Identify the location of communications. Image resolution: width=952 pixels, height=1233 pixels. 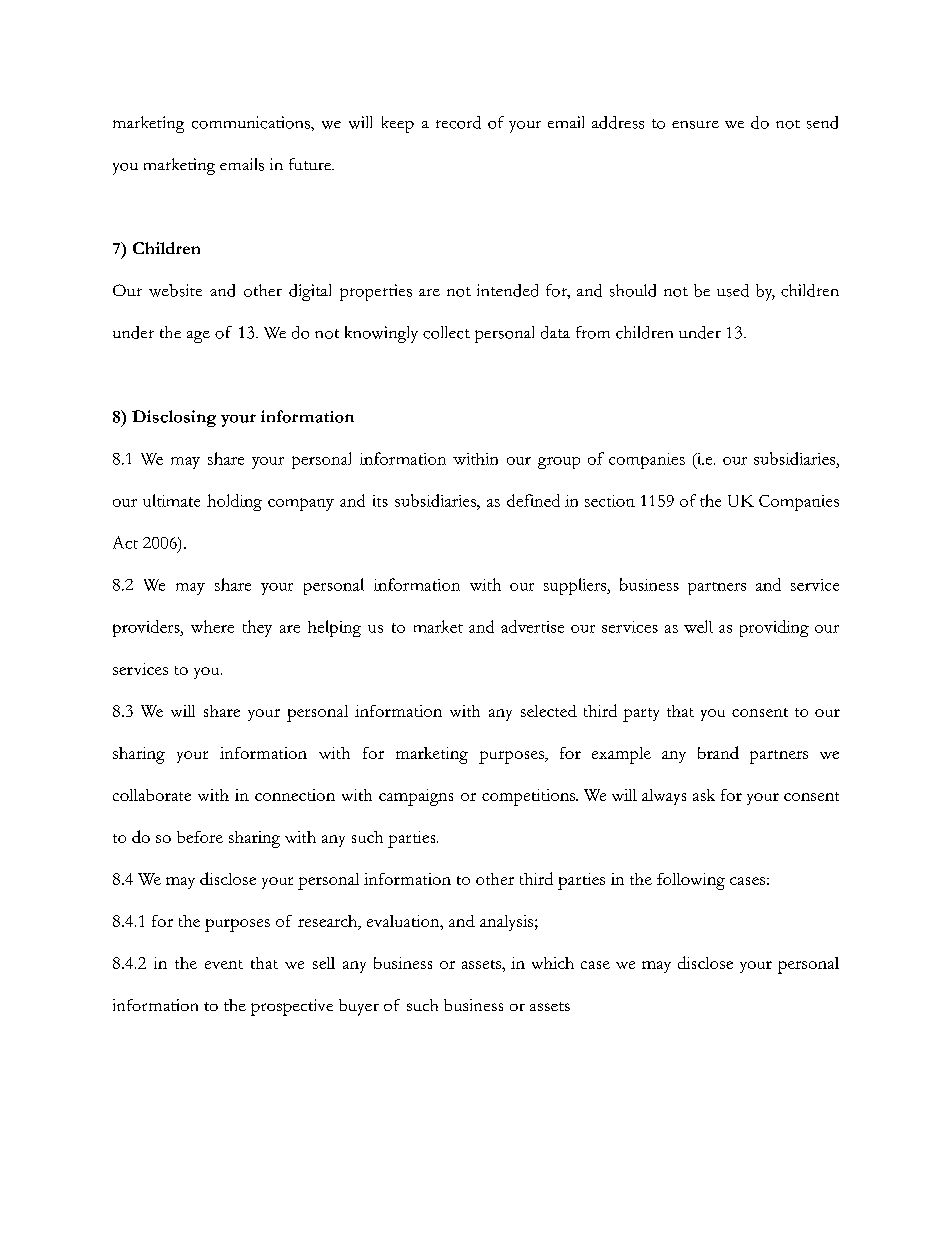
(252, 122).
